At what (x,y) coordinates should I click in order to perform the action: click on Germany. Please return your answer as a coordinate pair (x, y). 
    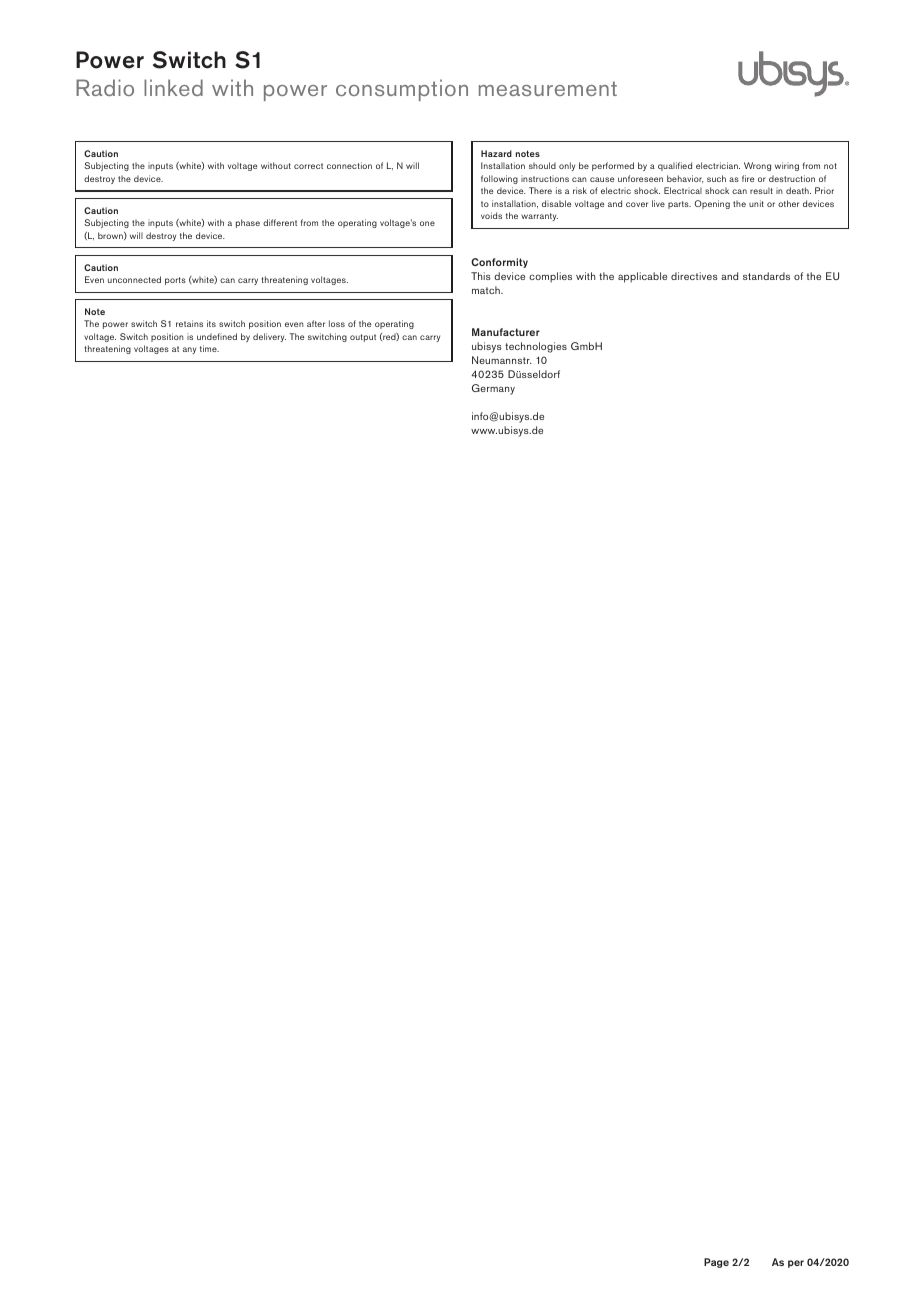
    Looking at the image, I should click on (493, 389).
